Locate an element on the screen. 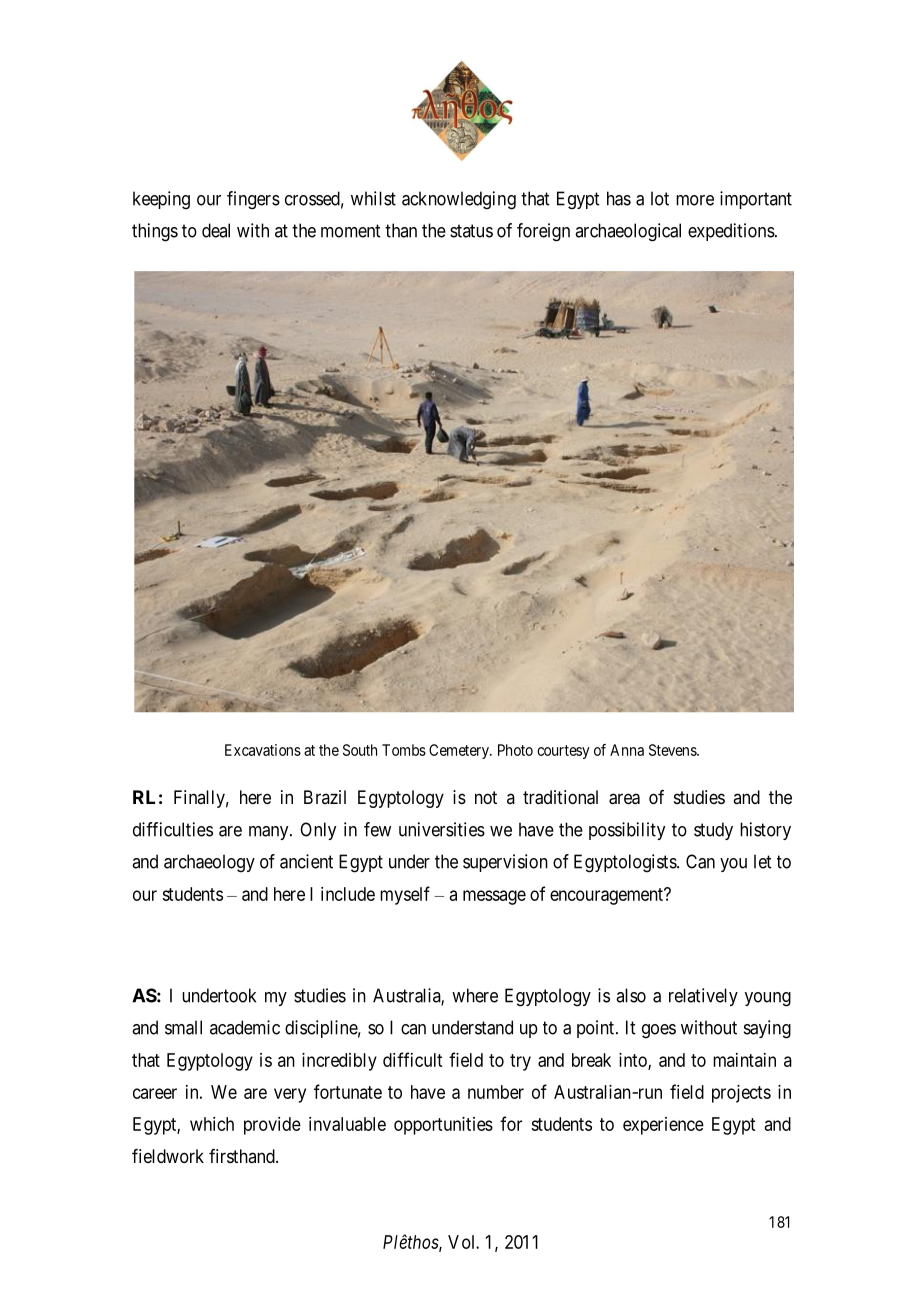 This screenshot has height=1308, width=924. Stevens is located at coordinates (673, 750).
